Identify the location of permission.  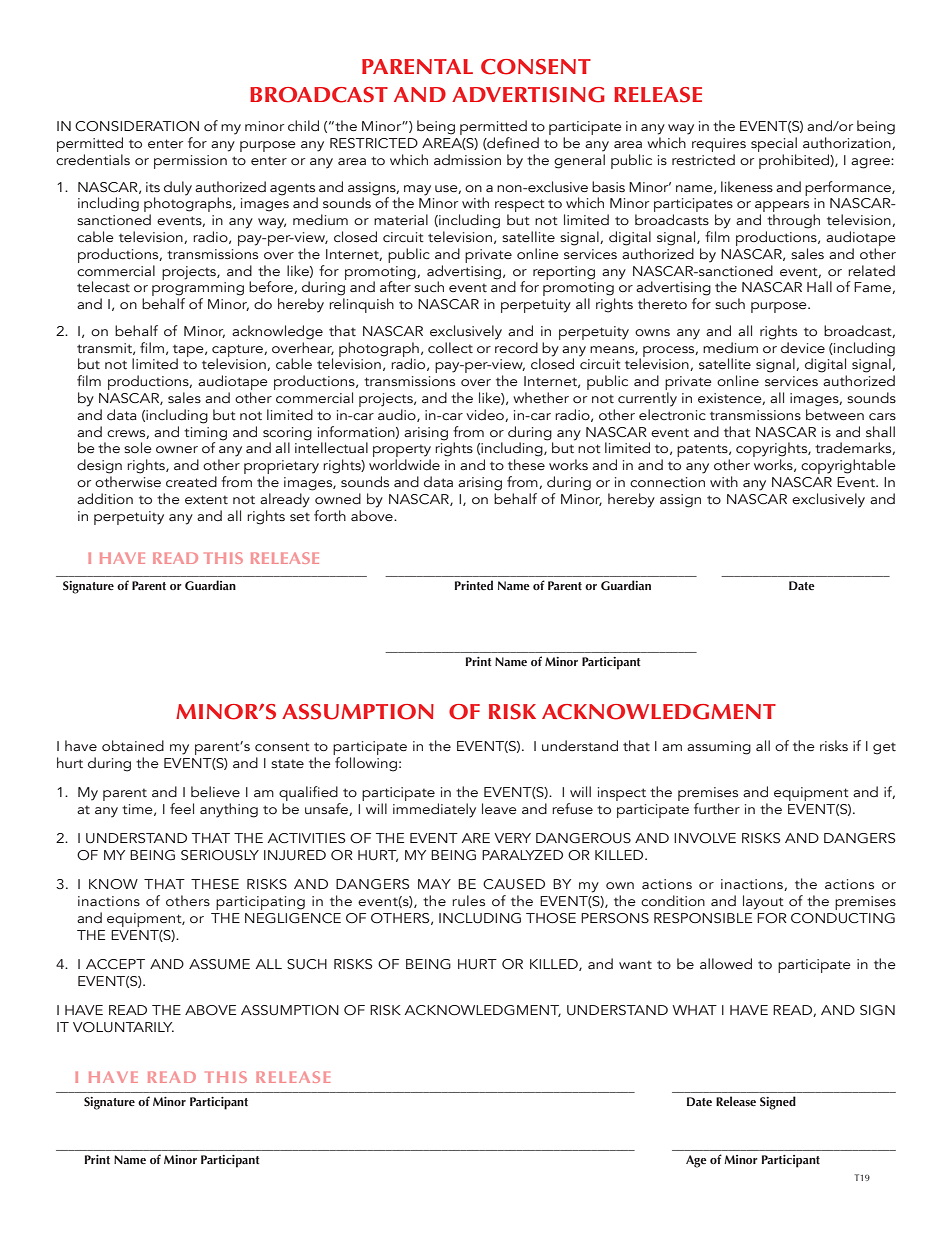
(190, 162).
